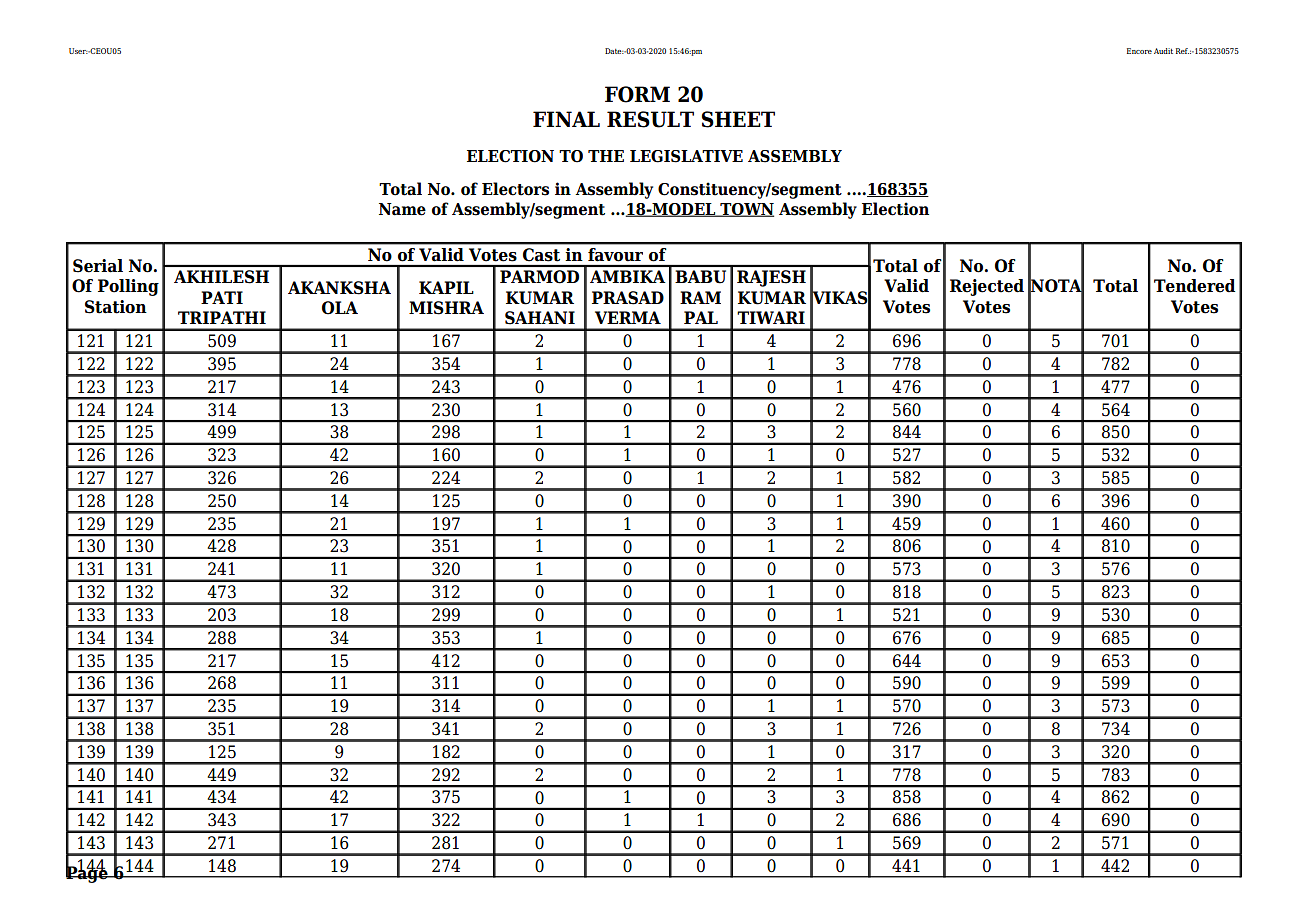  Describe the element at coordinates (701, 317) in the page. I see `PAL` at that location.
